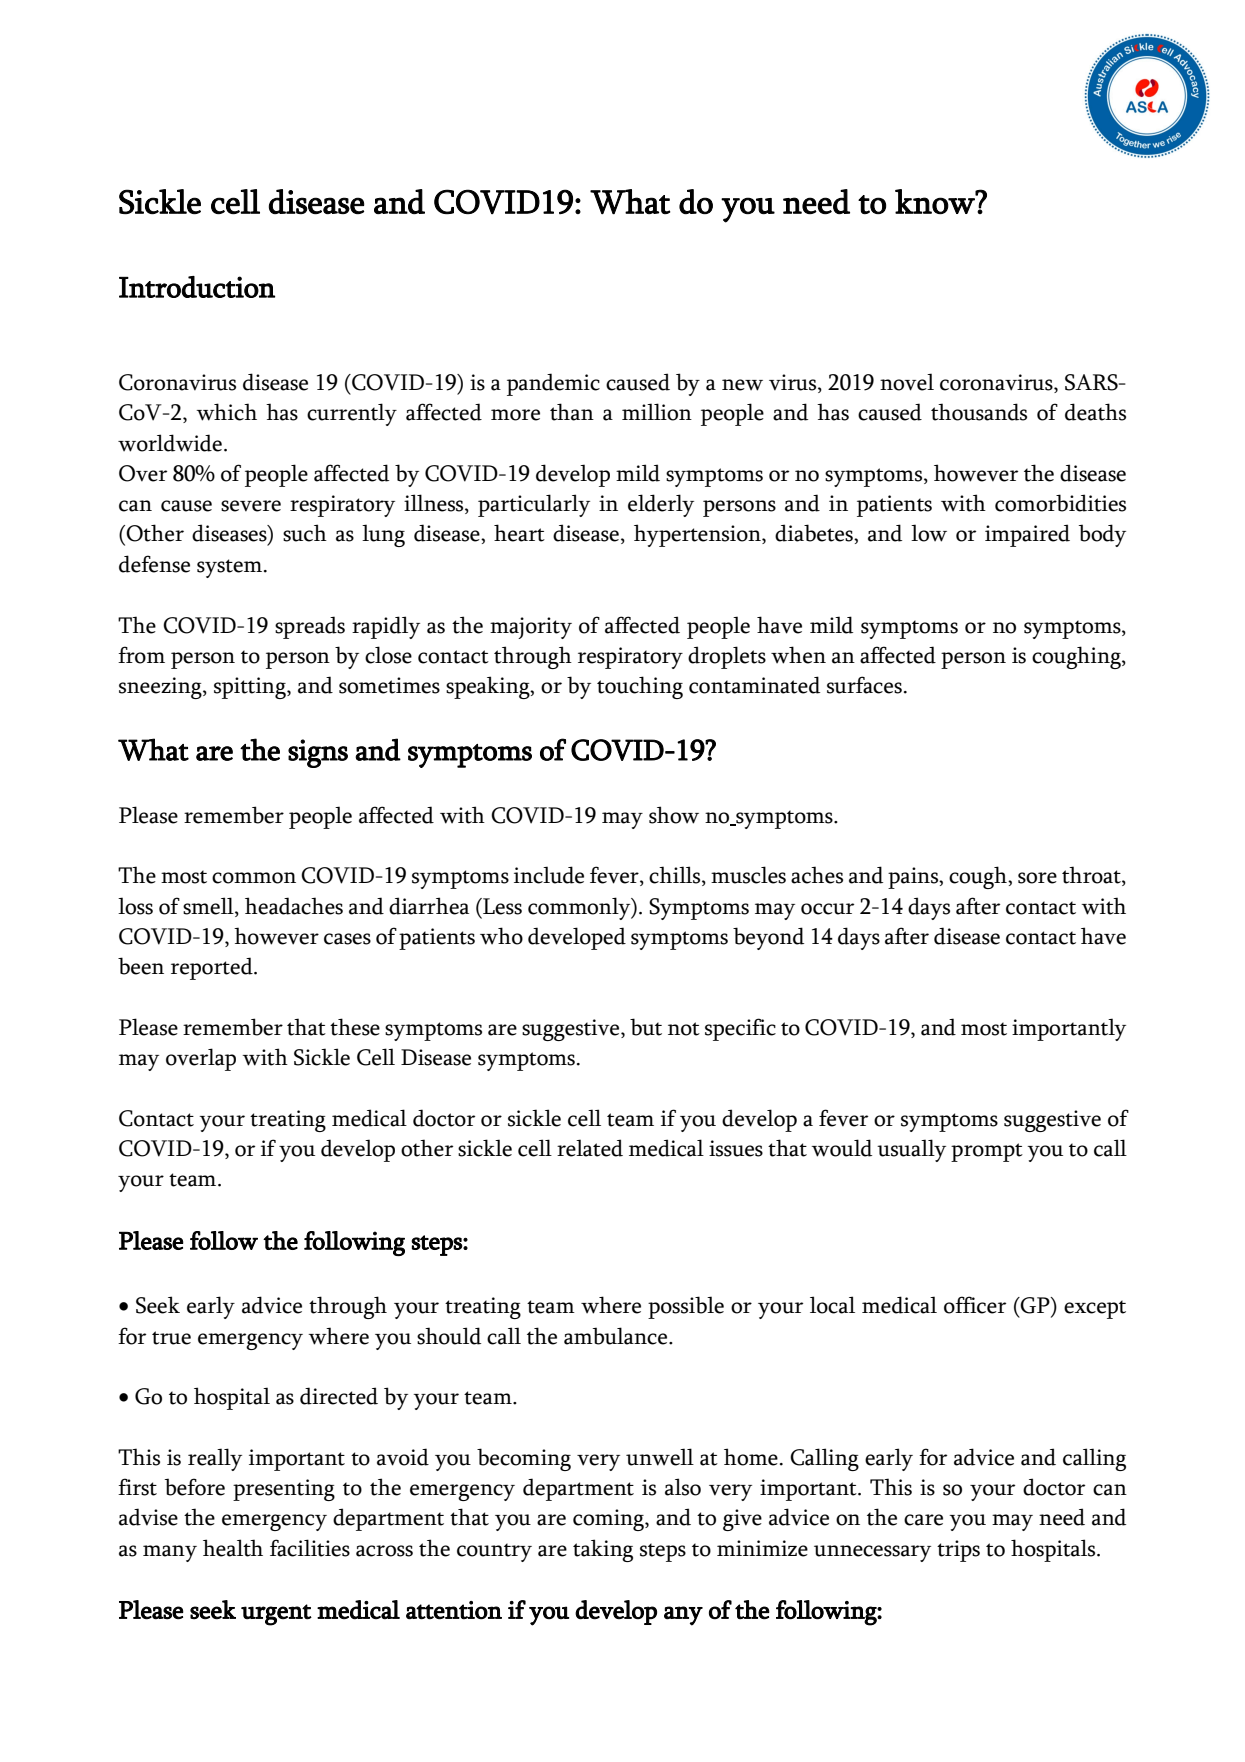 This screenshot has width=1245, height=1762. What do you see at coordinates (197, 287) in the screenshot?
I see `Introduction` at bounding box center [197, 287].
